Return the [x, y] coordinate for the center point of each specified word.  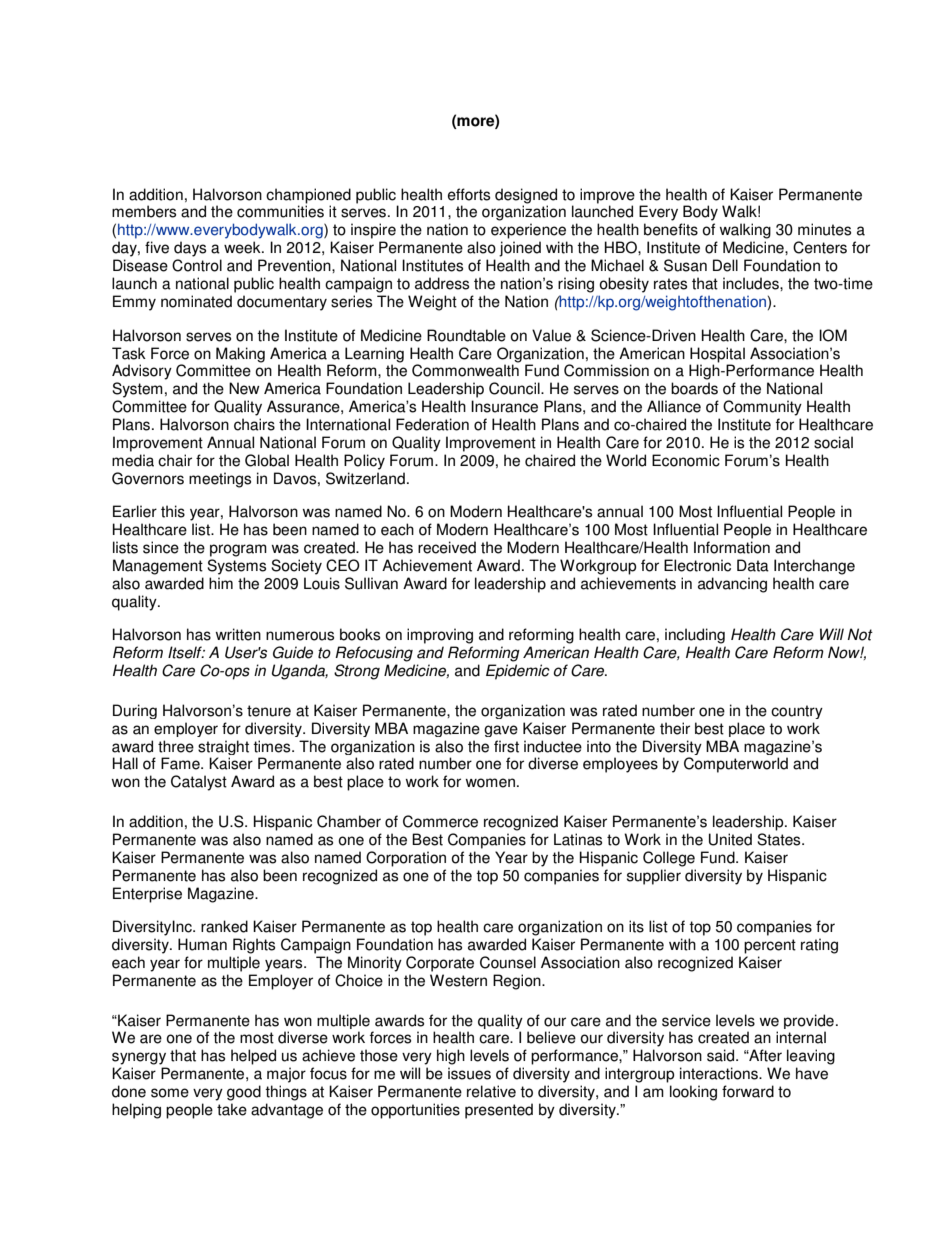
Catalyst [199, 783]
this [173, 511]
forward [748, 1091]
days [190, 249]
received [447, 547]
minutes [824, 229]
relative [491, 1091]
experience [528, 231]
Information [732, 547]
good [244, 1093]
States [780, 839]
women [490, 783]
